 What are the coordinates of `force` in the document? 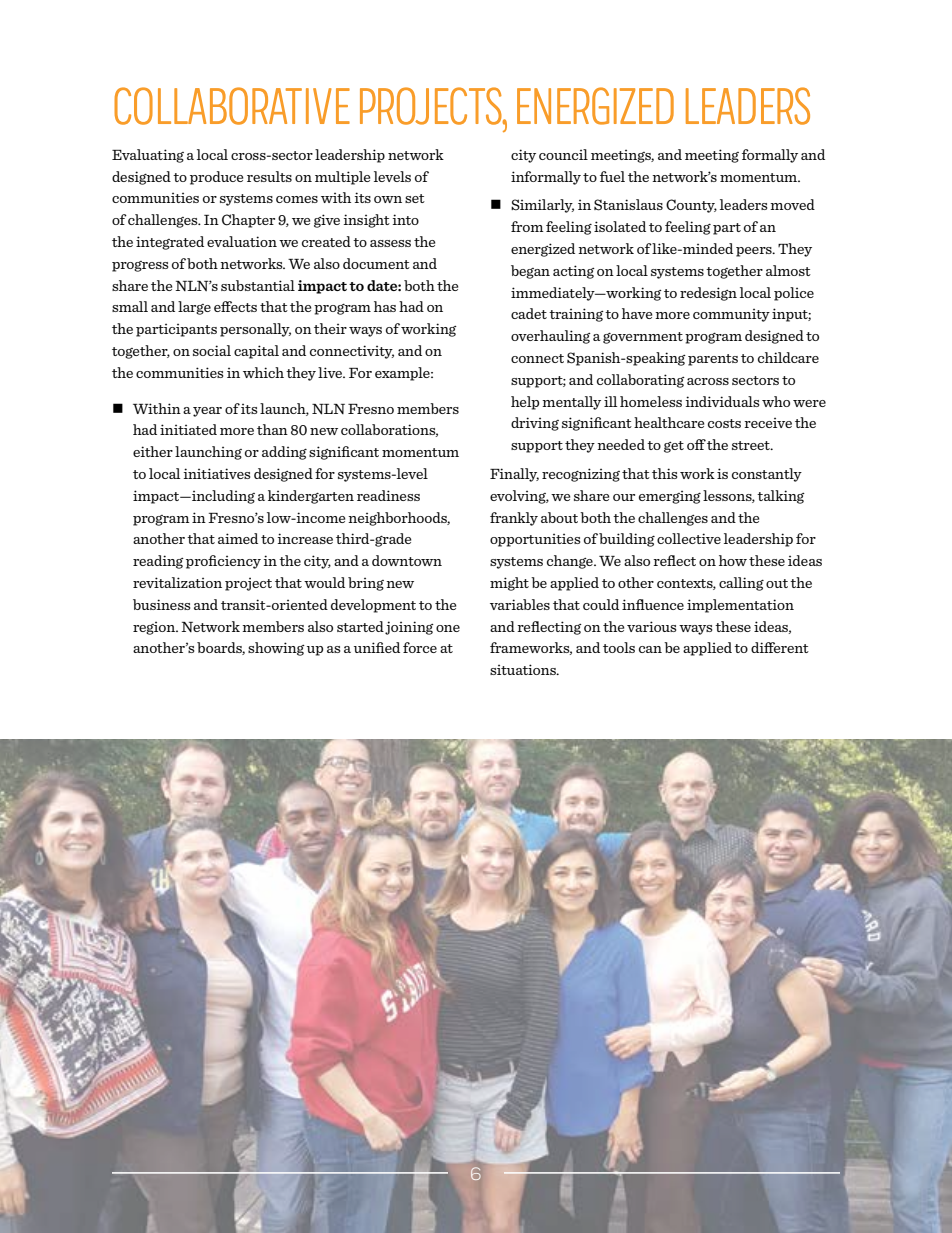 It's located at (420, 647).
